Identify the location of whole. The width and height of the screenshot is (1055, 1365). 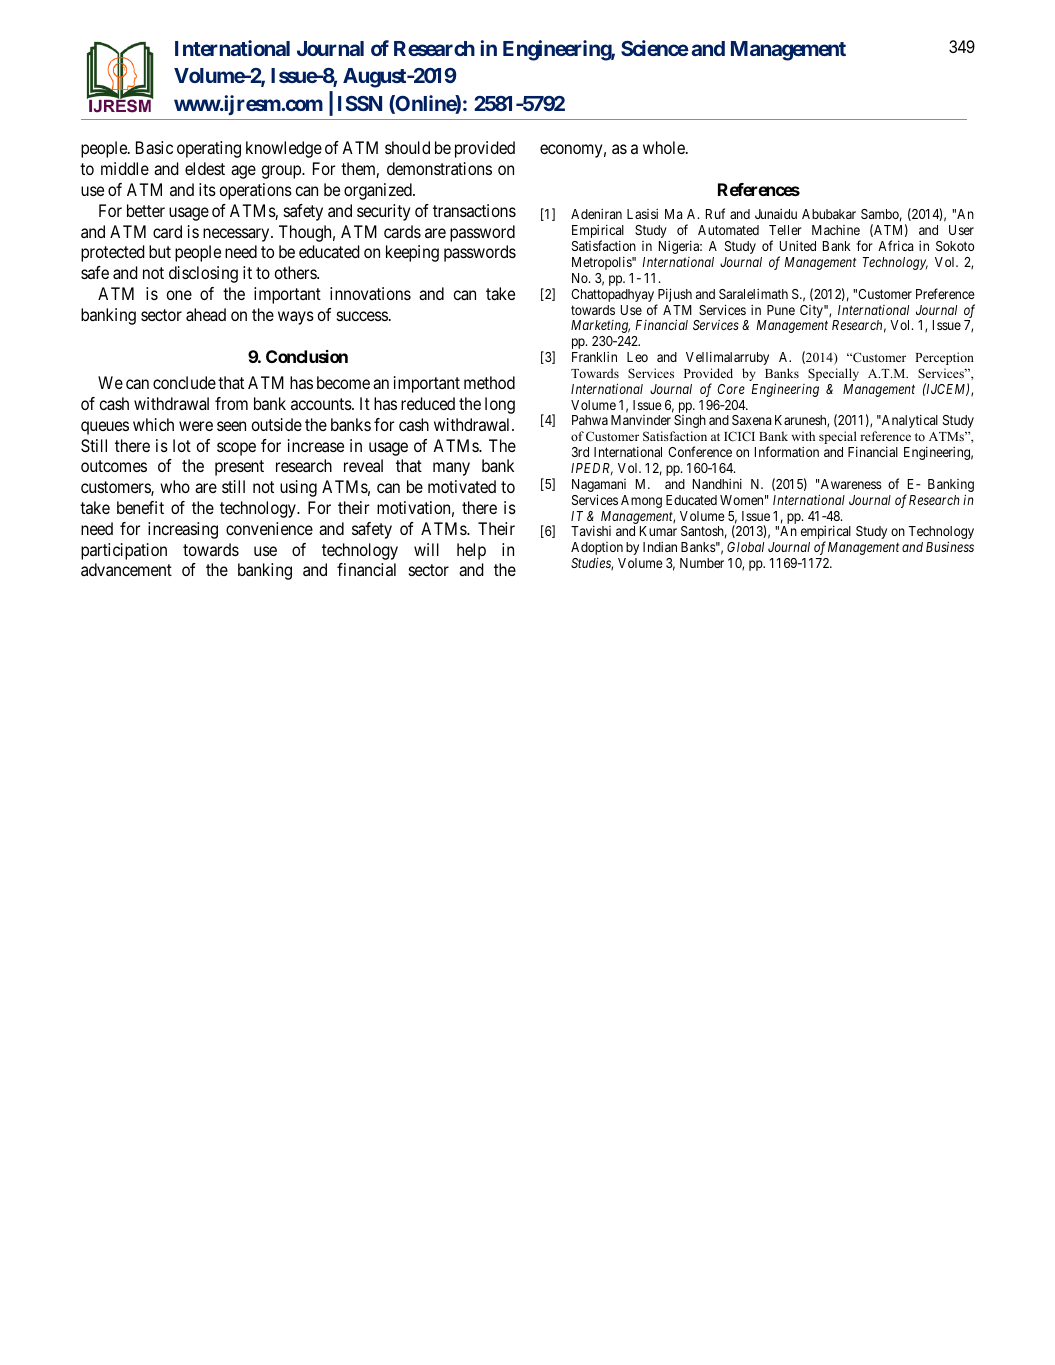
(665, 147).
